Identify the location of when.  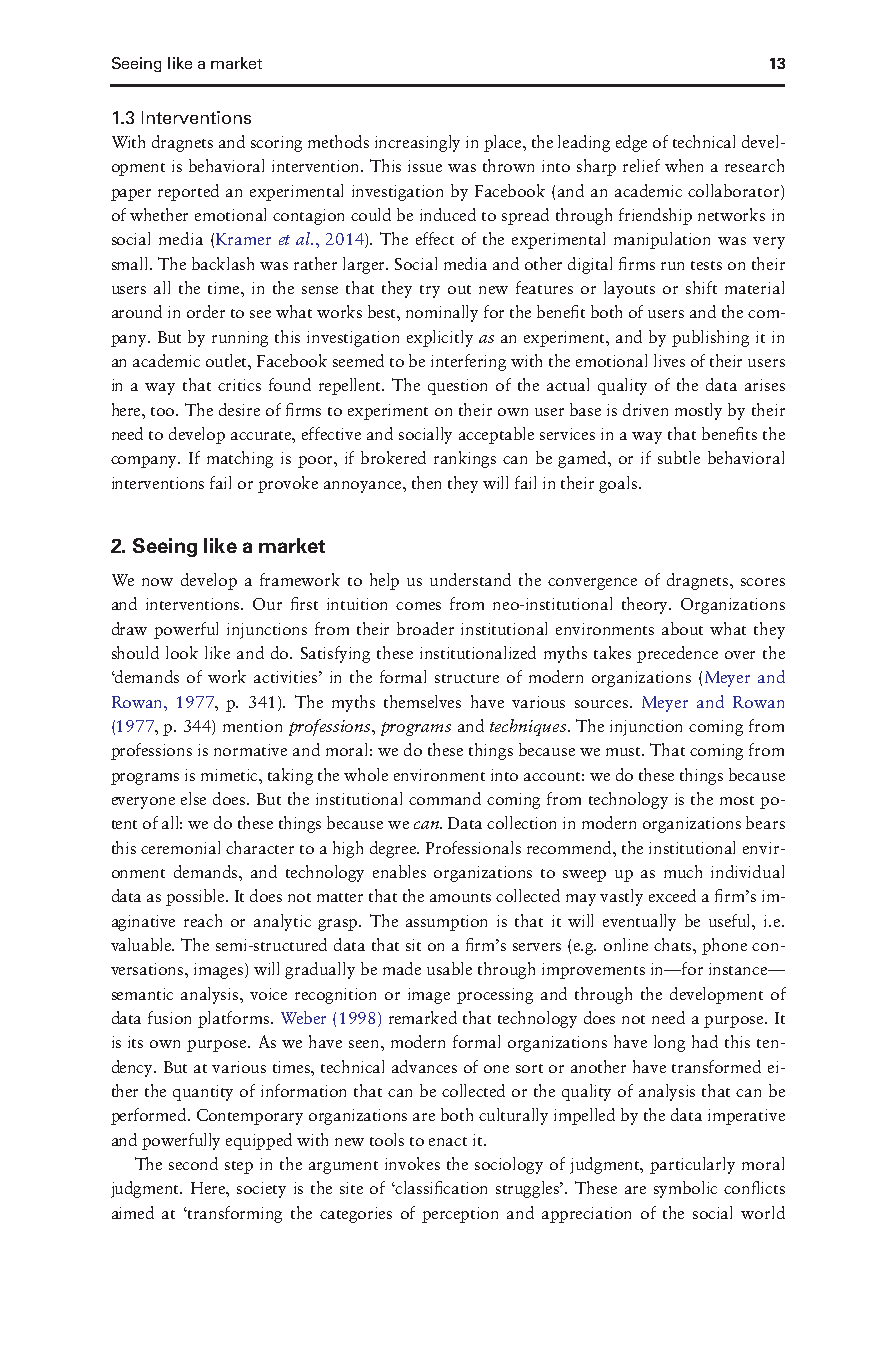
(684, 165).
